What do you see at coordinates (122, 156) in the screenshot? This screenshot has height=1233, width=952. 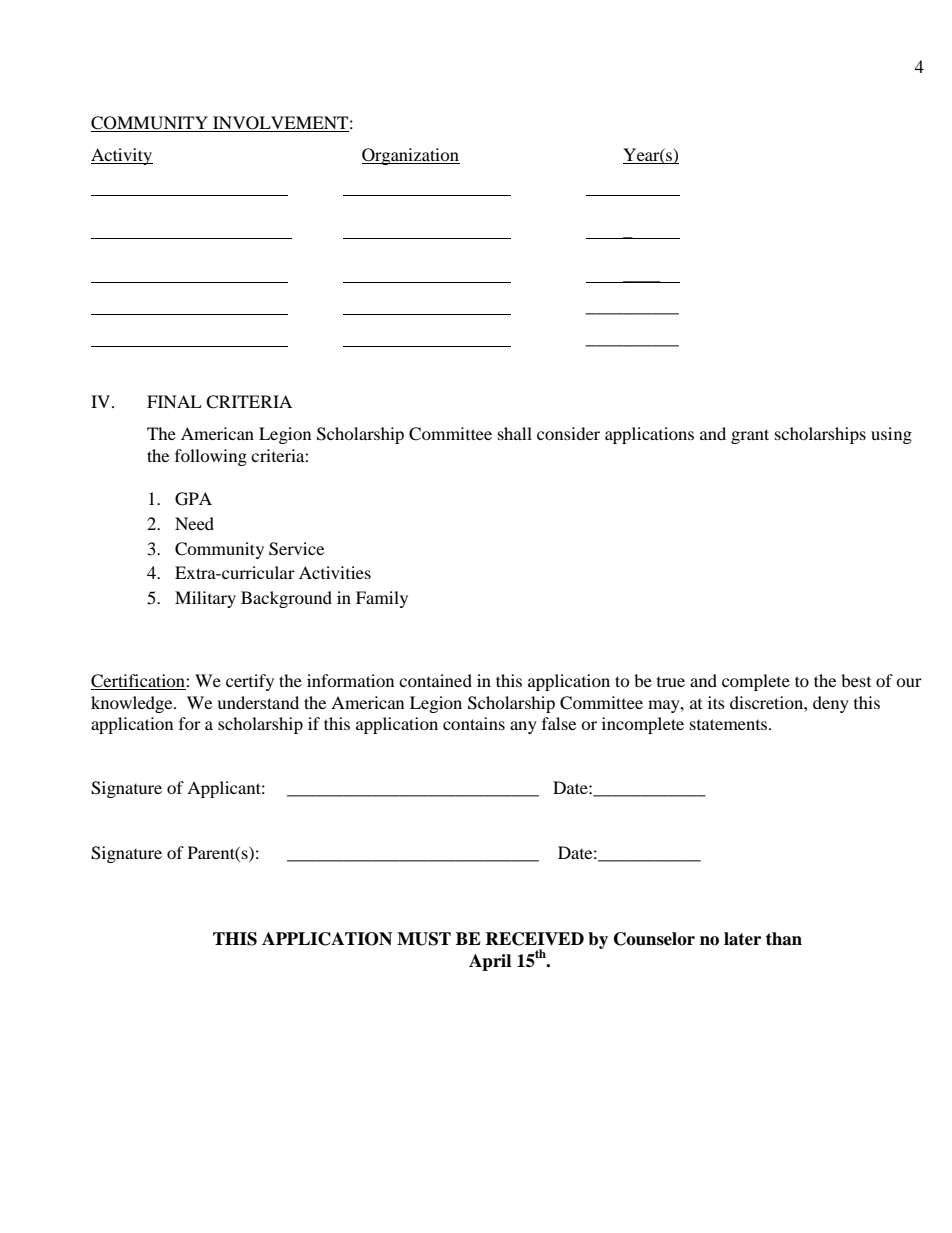 I see `Activity` at bounding box center [122, 156].
